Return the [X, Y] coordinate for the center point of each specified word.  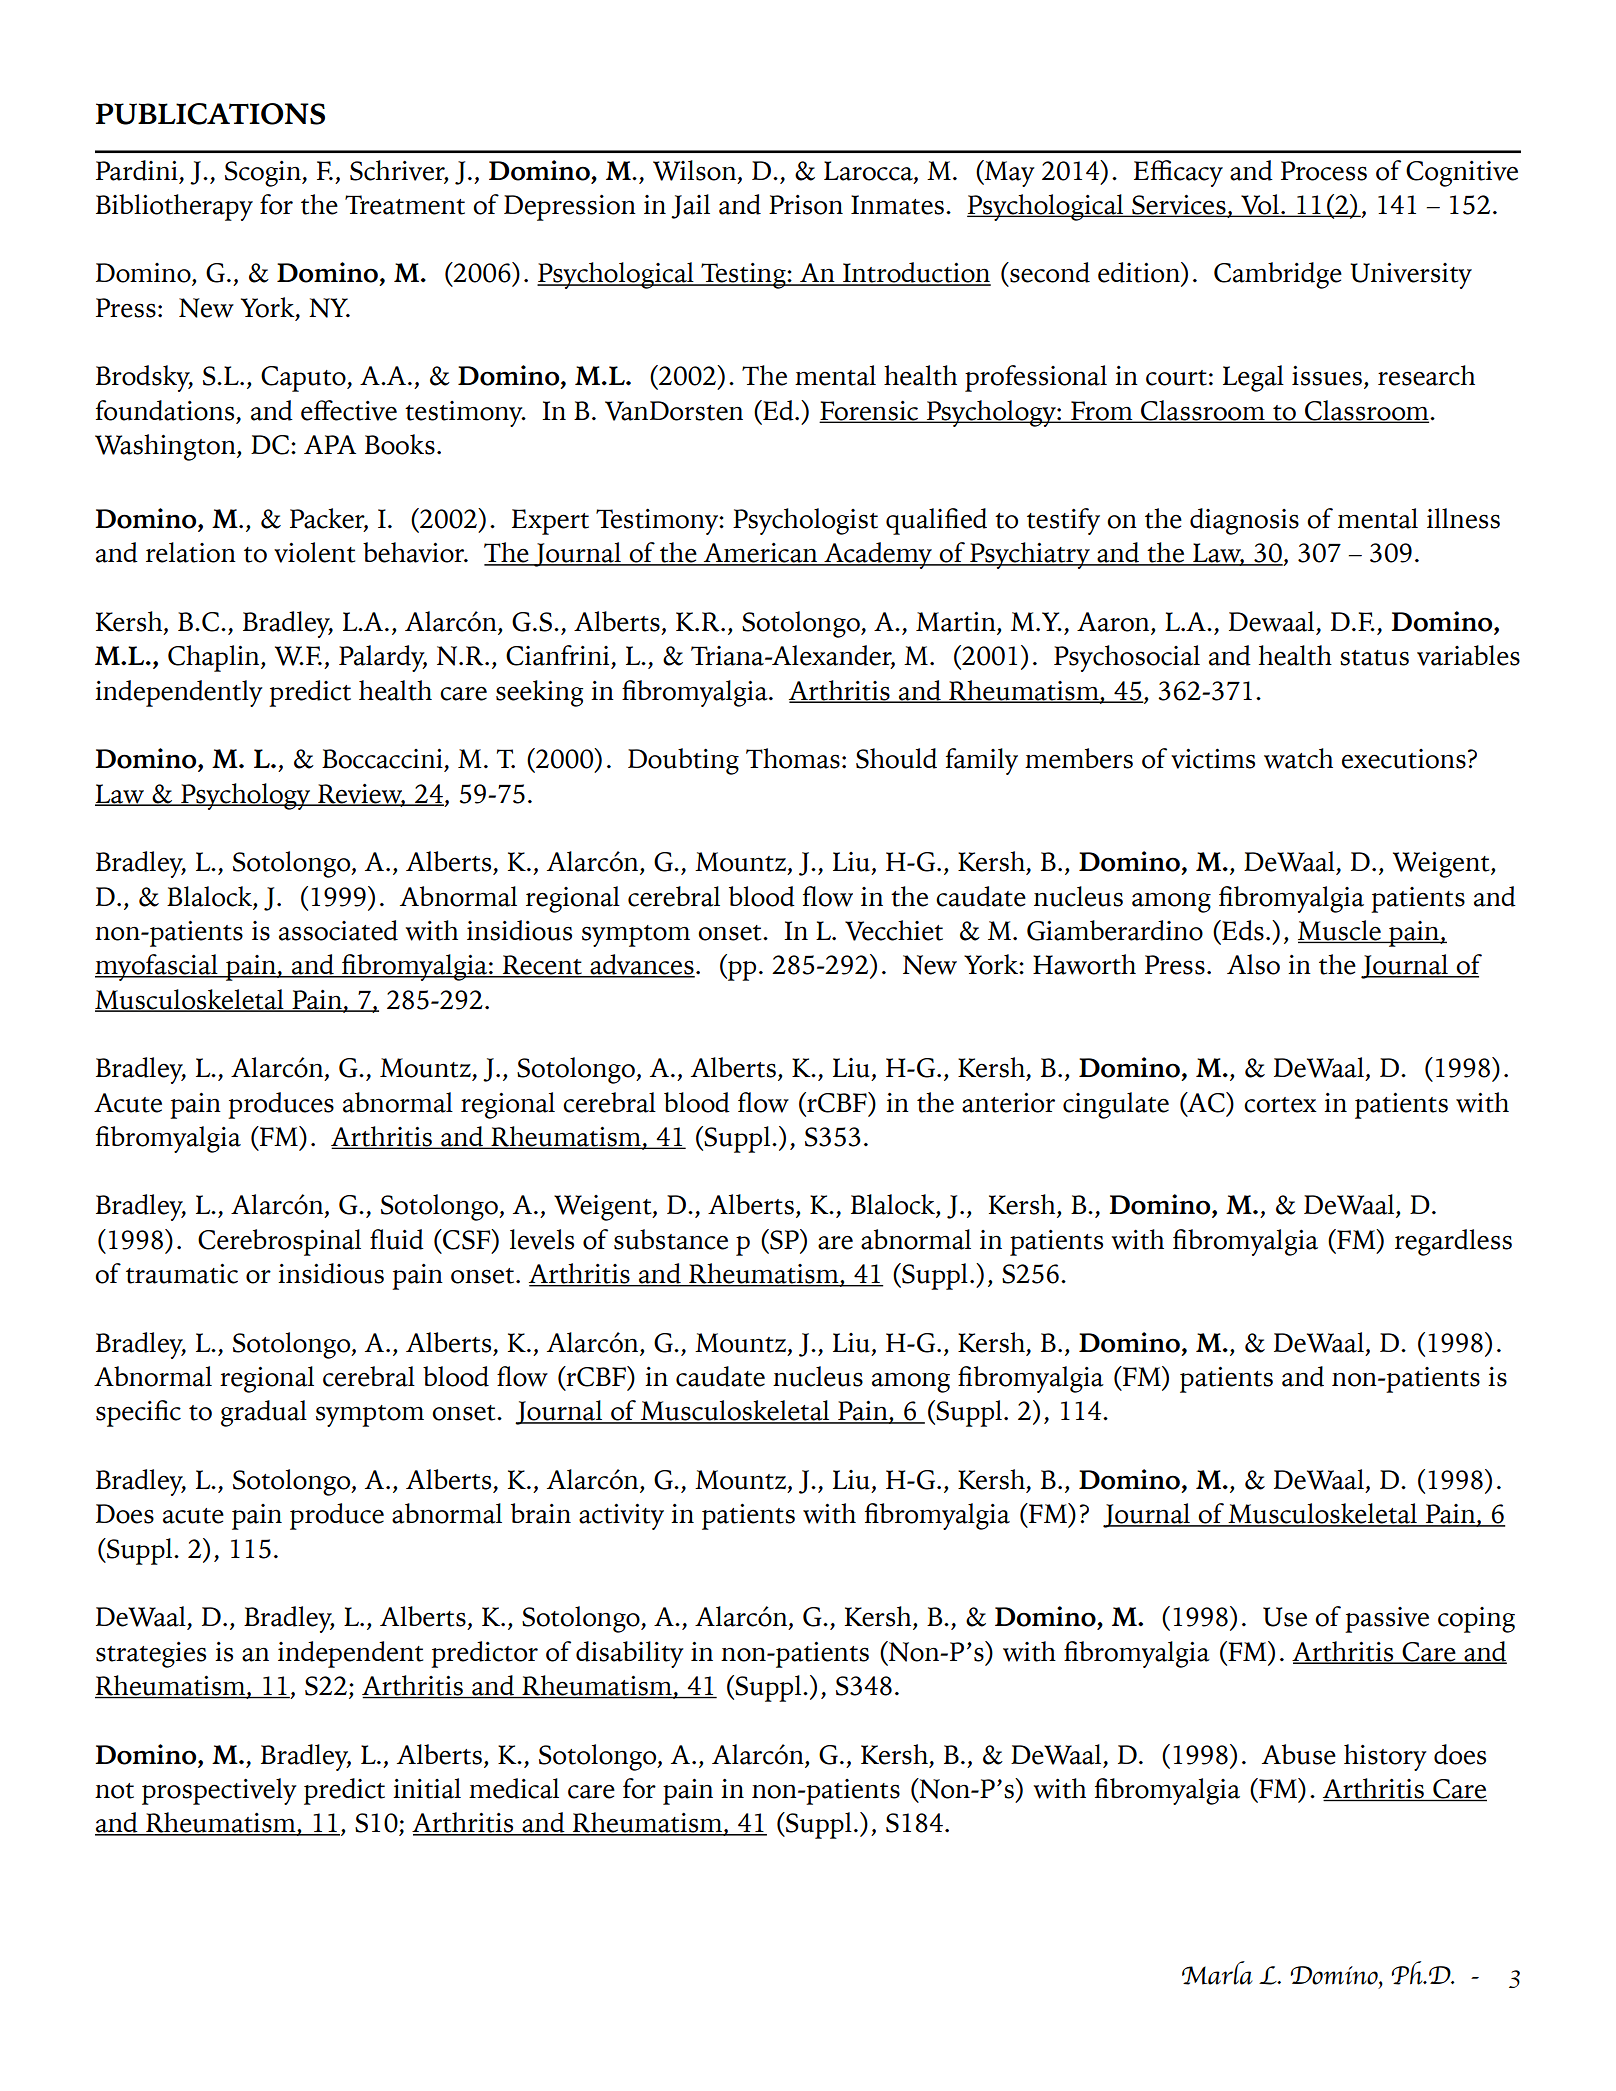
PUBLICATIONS [210, 114]
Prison [806, 205]
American [760, 554]
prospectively [219, 1791]
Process [1324, 171]
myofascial [157, 967]
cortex [1280, 1105]
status [1374, 658]
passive [1387, 1620]
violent [314, 552]
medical [514, 1788]
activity [621, 1517]
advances [641, 965]
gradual [264, 1413]
